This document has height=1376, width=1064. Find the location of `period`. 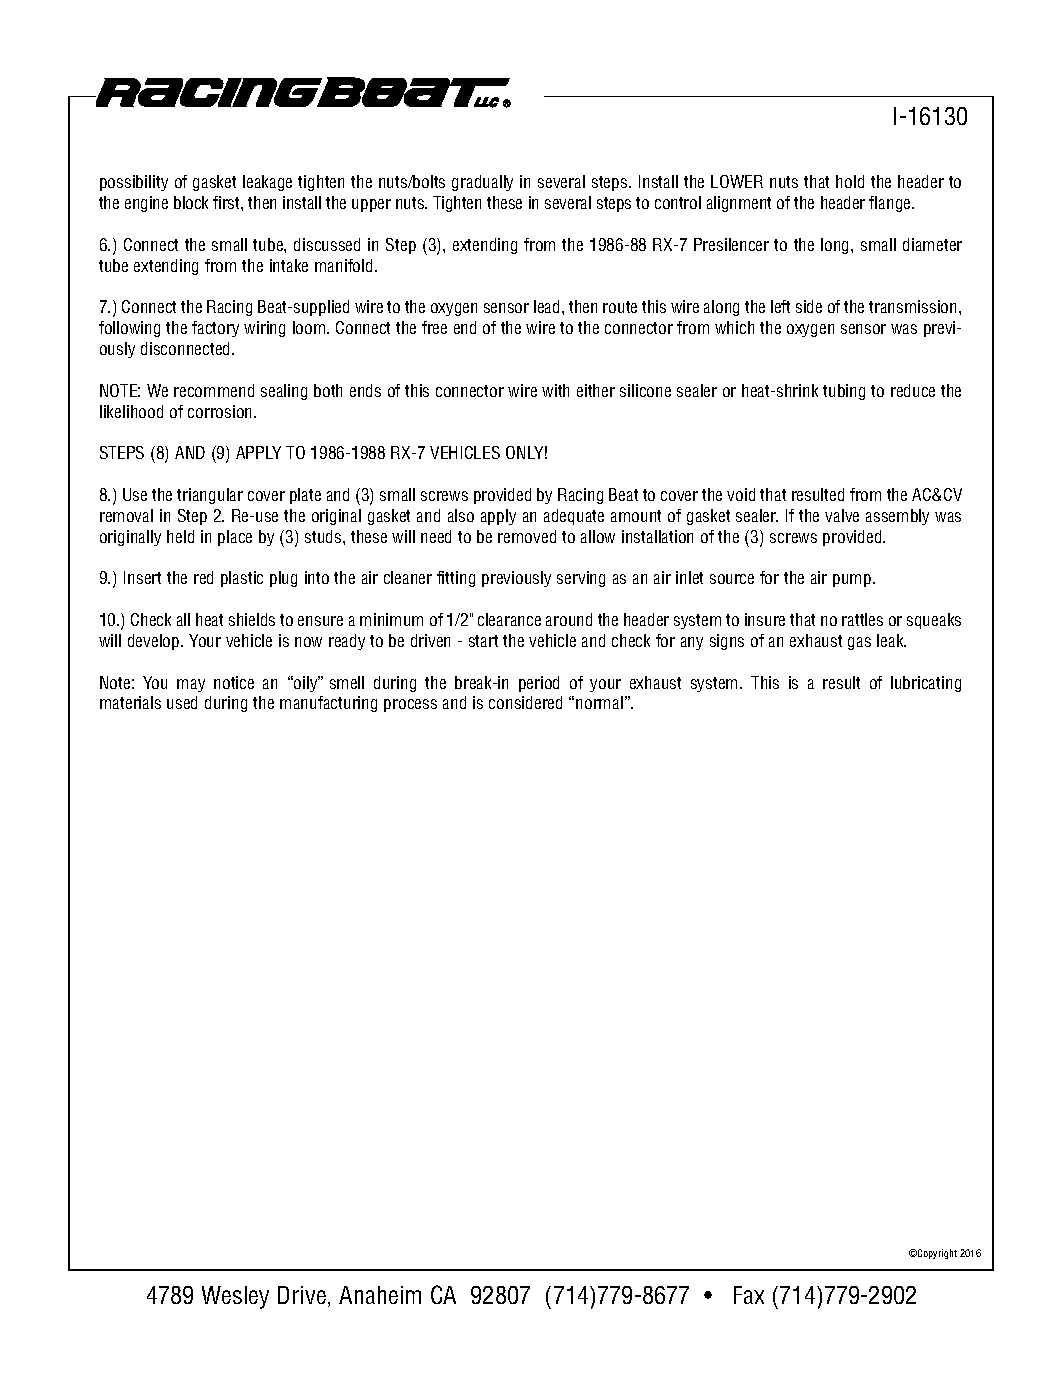

period is located at coordinates (539, 684).
